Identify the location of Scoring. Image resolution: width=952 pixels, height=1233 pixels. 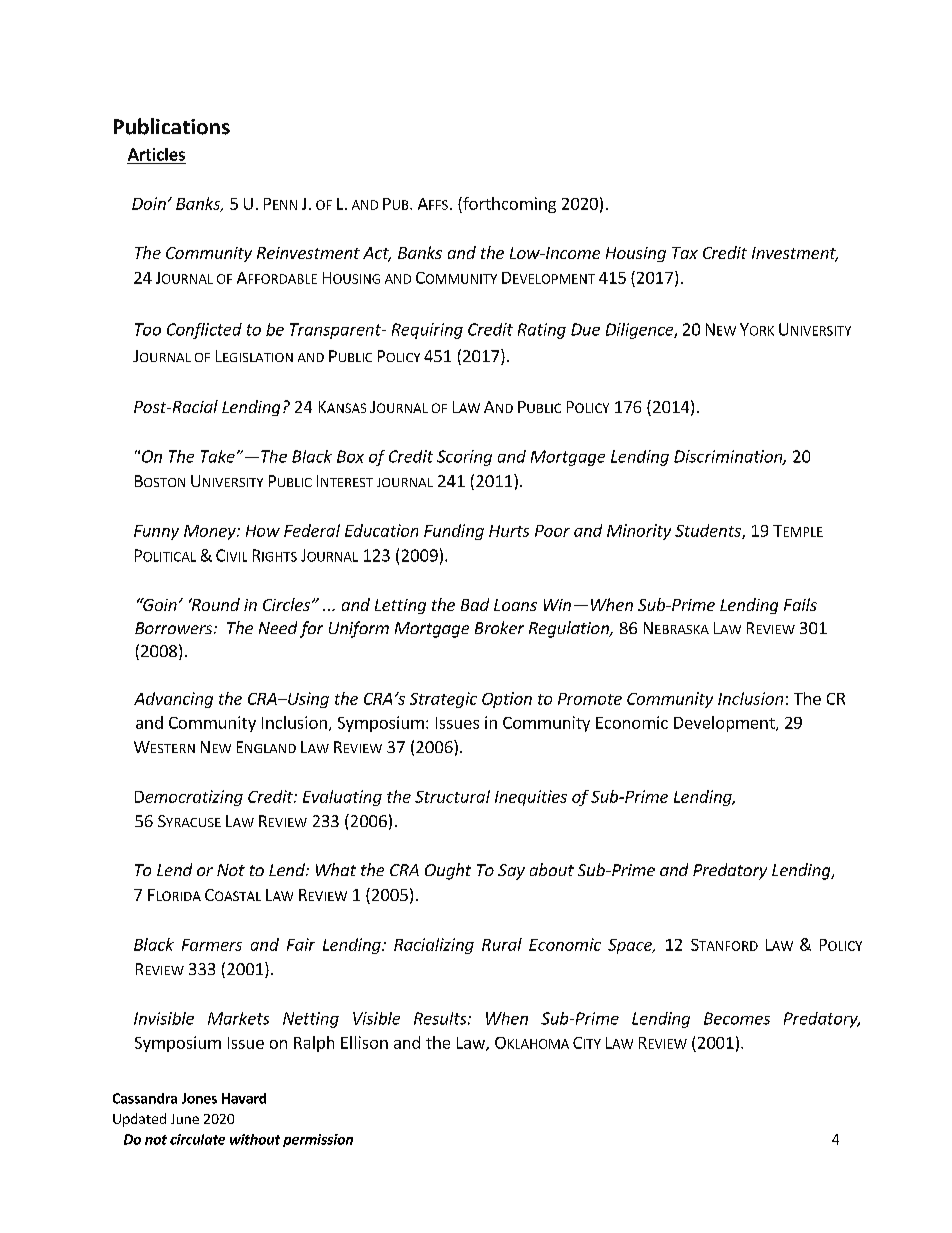
(464, 458).
